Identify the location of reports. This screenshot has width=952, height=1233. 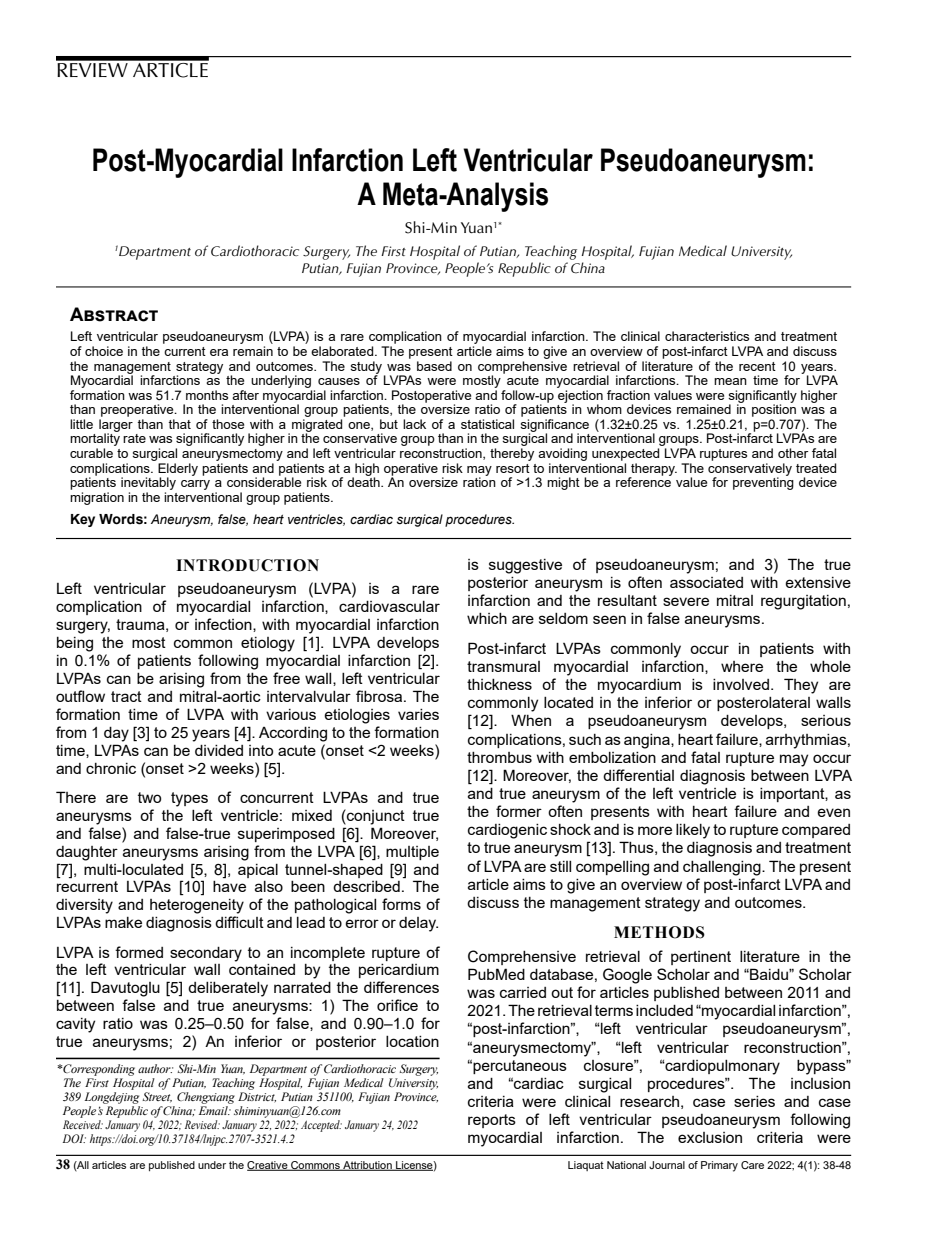
(492, 1121).
